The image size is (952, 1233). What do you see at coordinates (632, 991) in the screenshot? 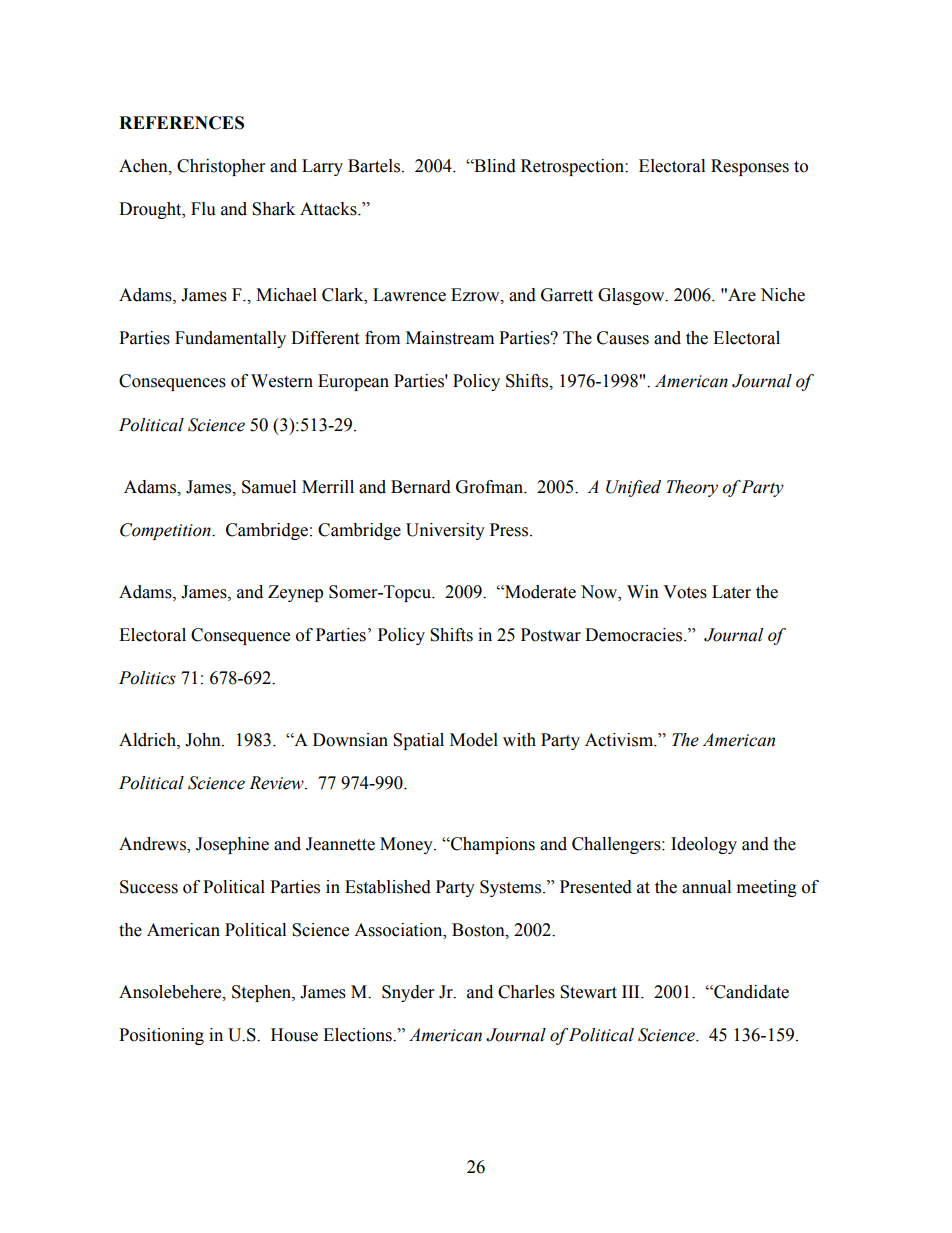
I see `III` at bounding box center [632, 991].
